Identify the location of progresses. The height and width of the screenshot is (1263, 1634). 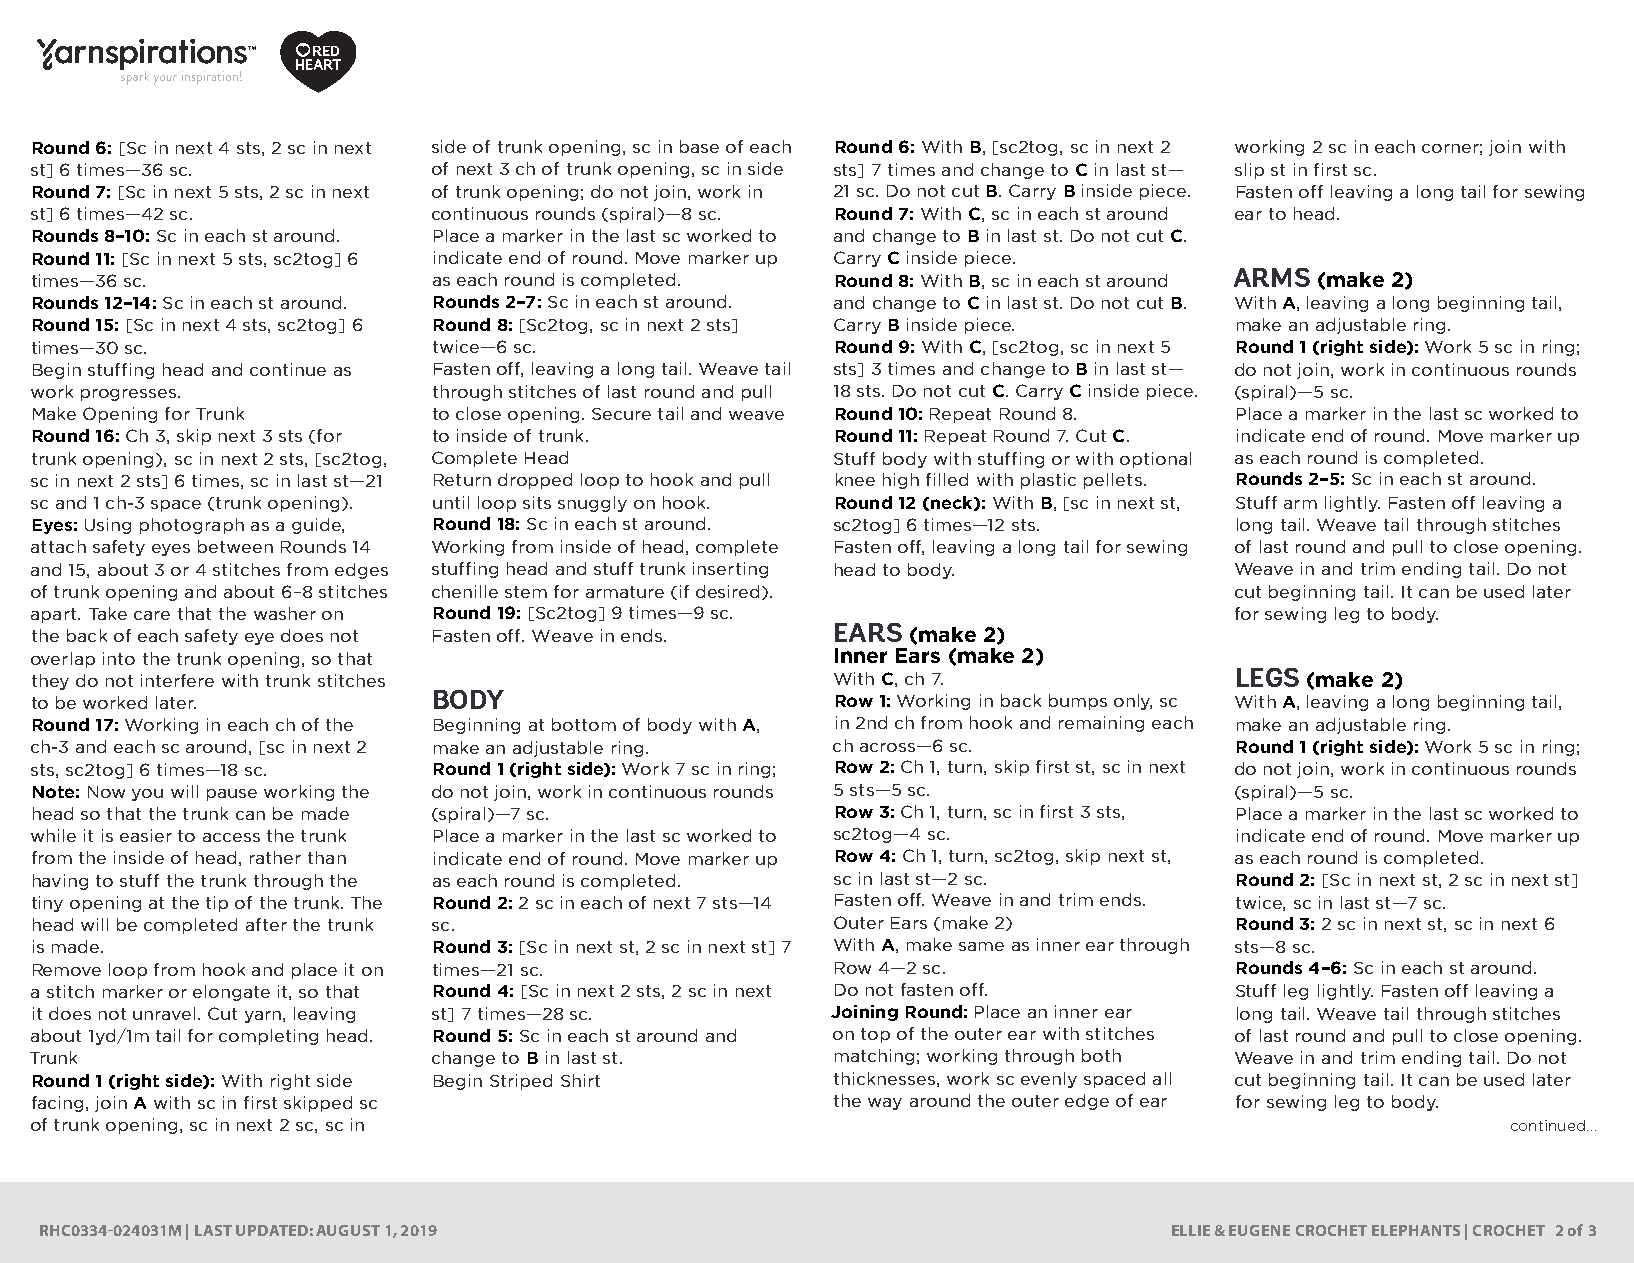
(130, 395).
